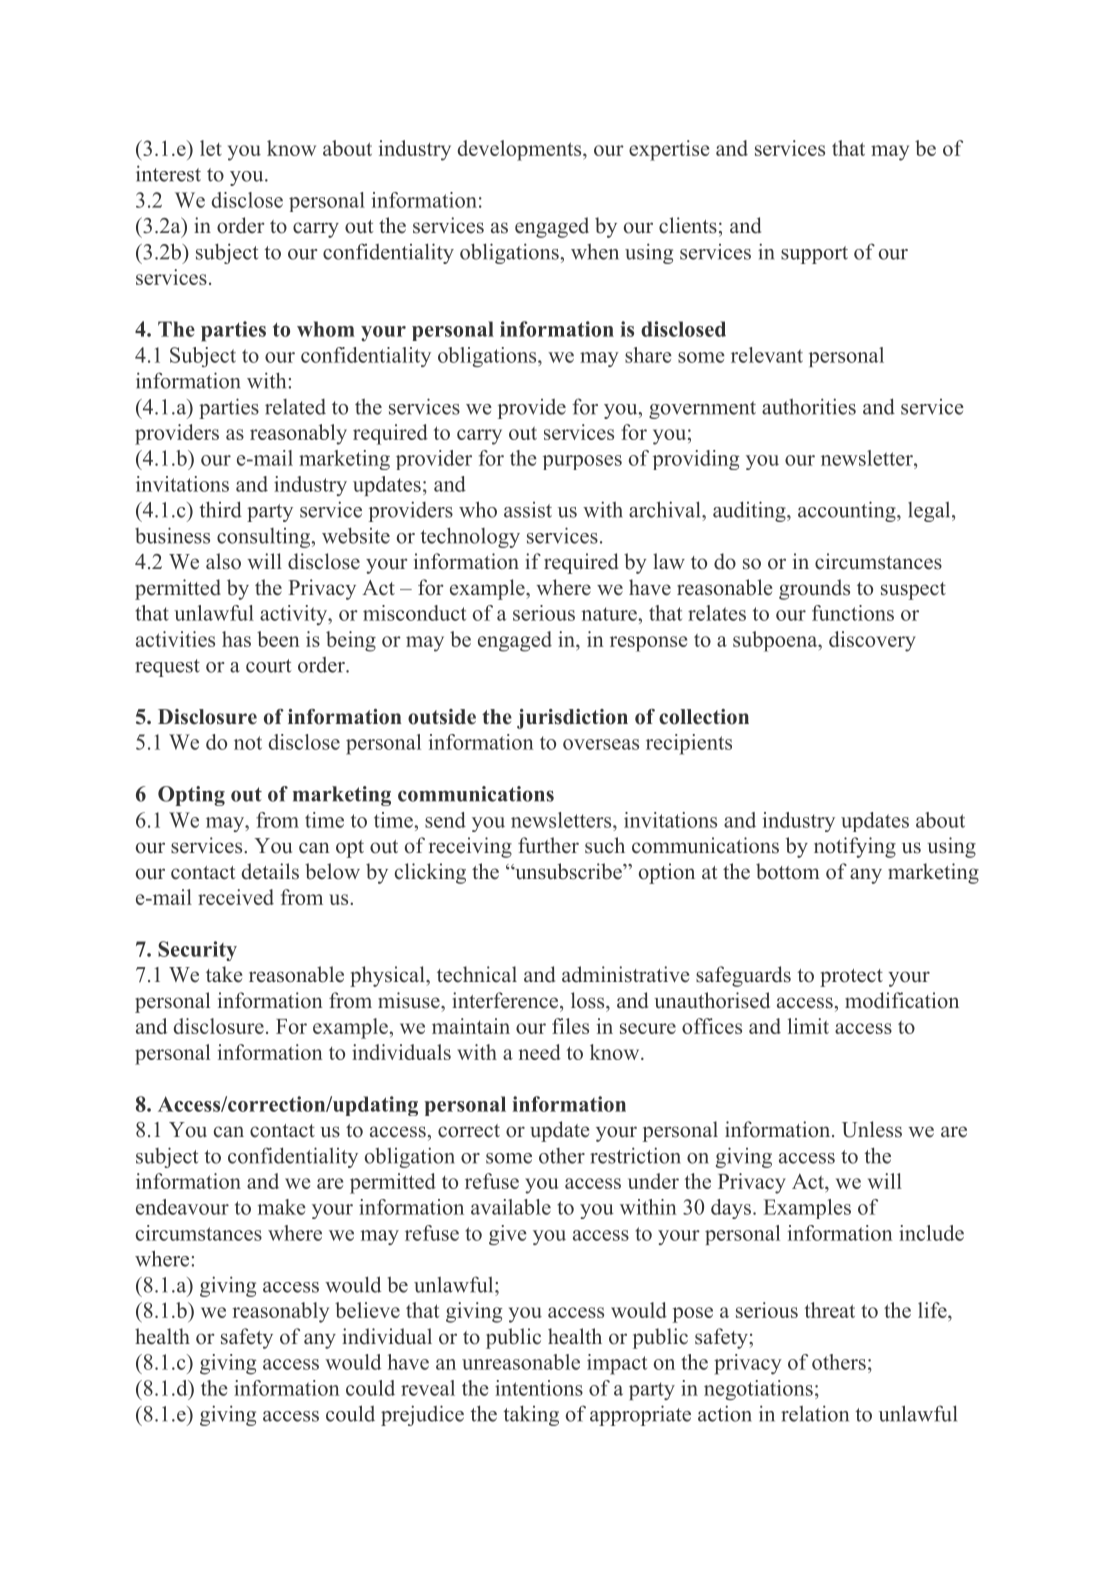 The image size is (1115, 1577). I want to click on take, so click(224, 974).
